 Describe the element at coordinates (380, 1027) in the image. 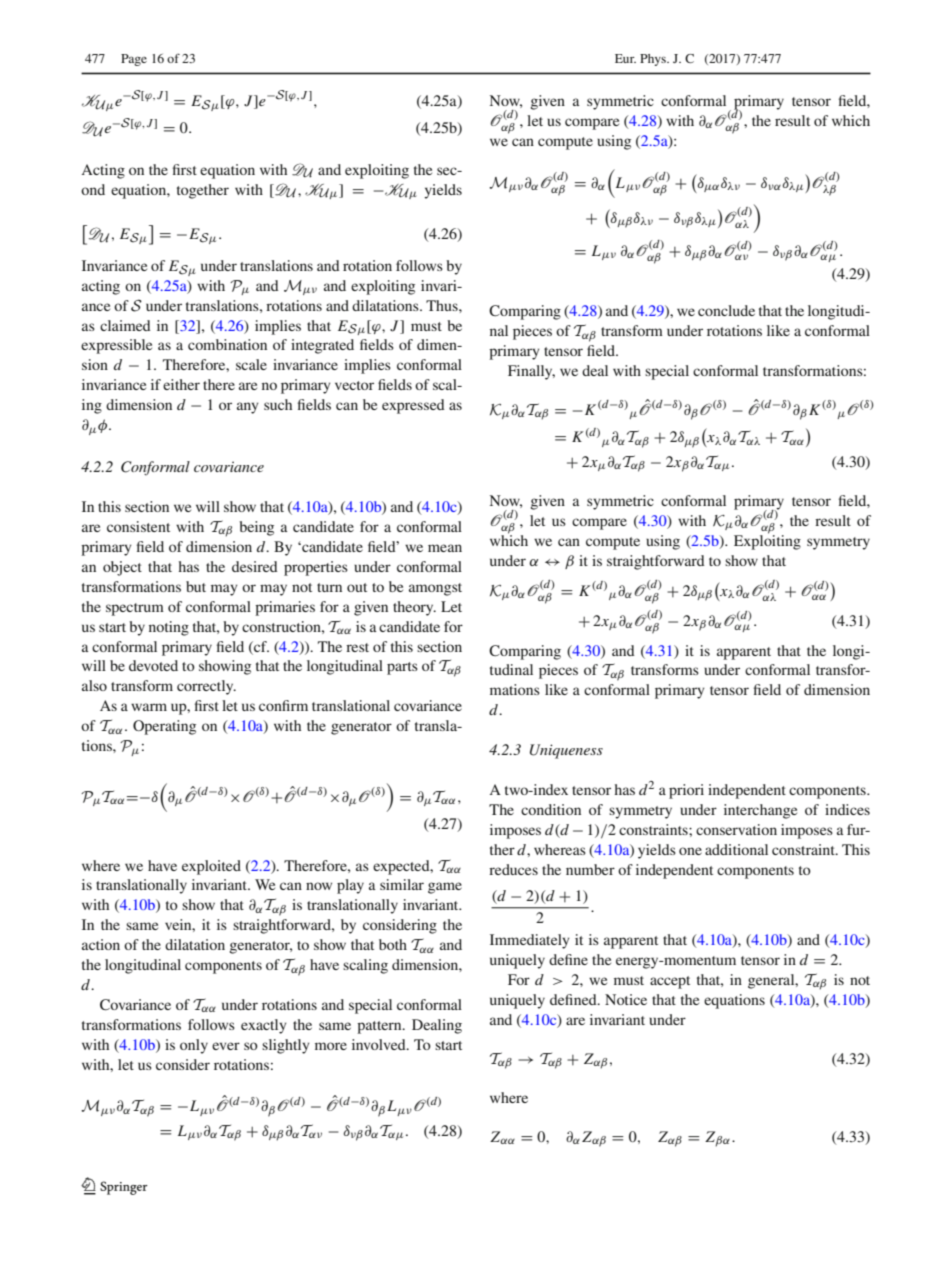

I see `pattern` at that location.
